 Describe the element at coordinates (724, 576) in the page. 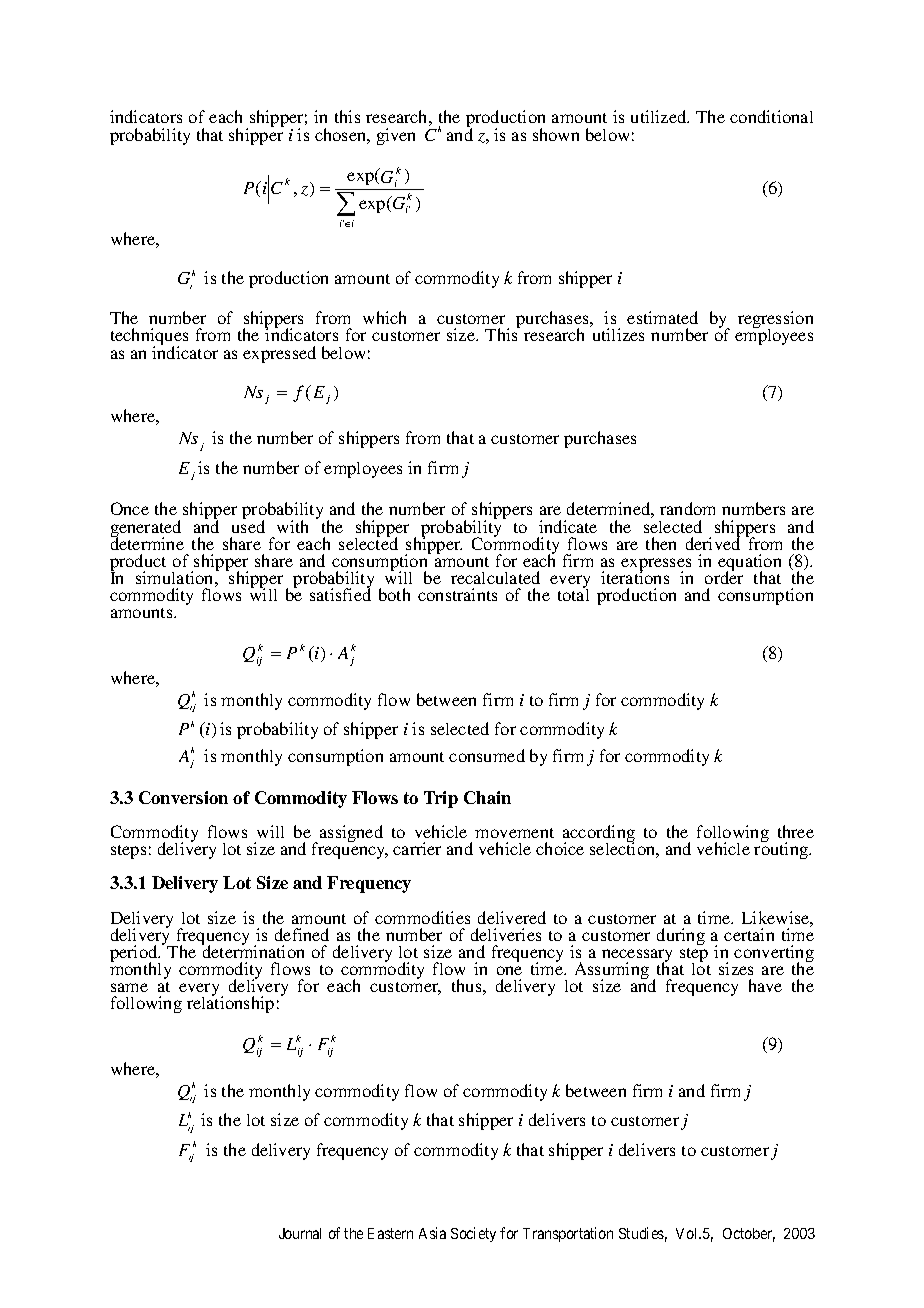

I see `order` at that location.
